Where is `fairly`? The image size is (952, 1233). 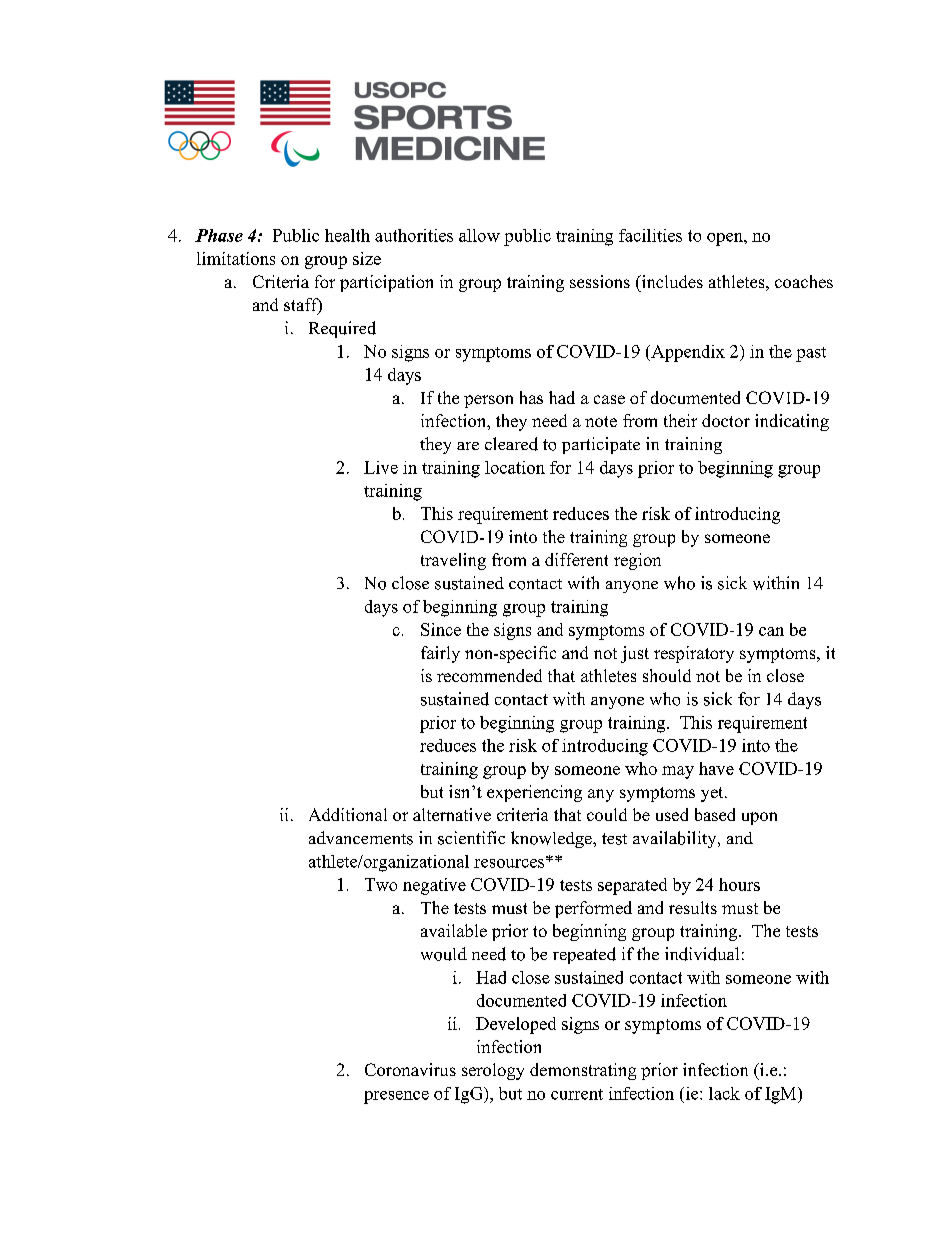
fairly is located at coordinates (440, 654).
